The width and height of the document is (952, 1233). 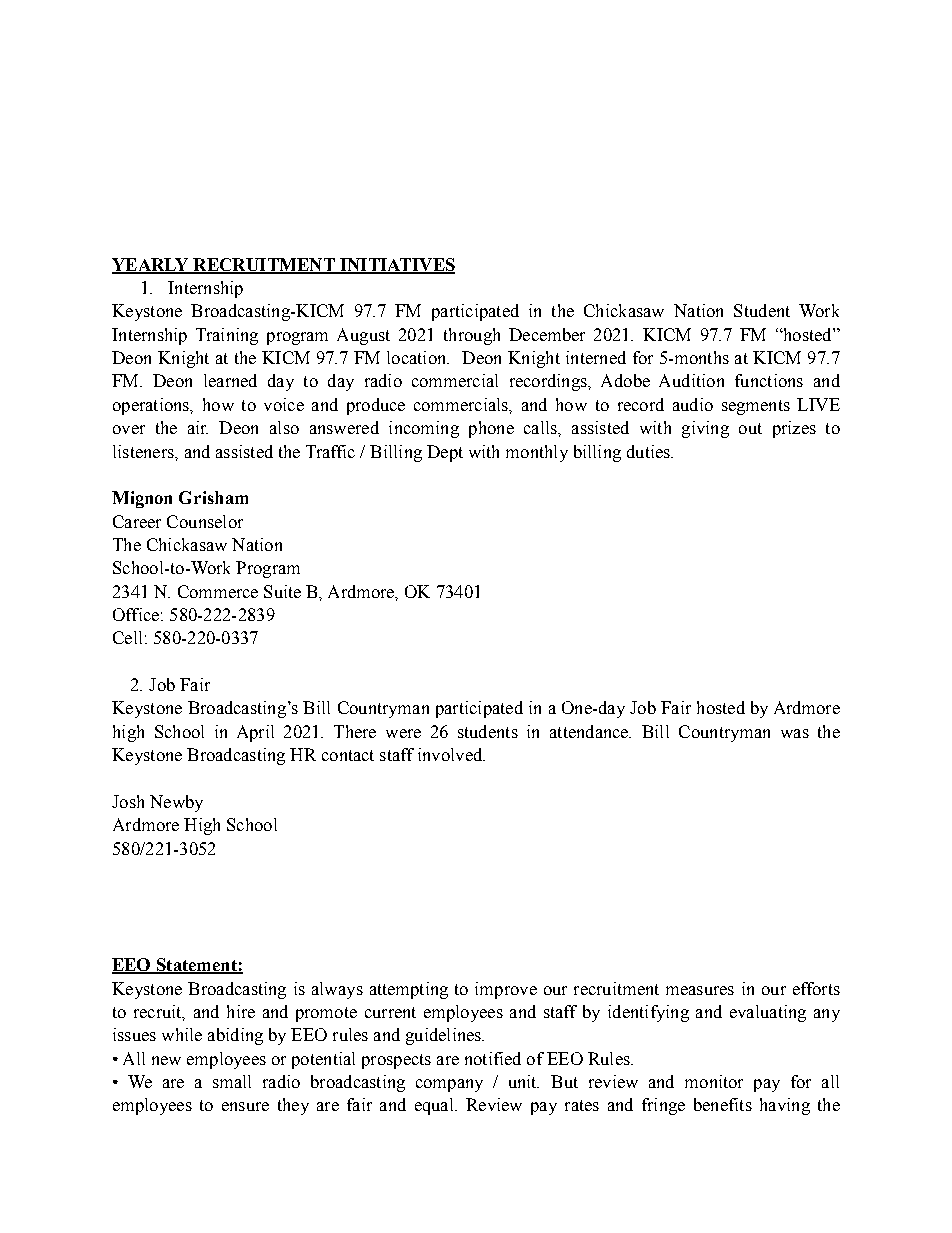 What do you see at coordinates (255, 733) in the document?
I see `April` at bounding box center [255, 733].
